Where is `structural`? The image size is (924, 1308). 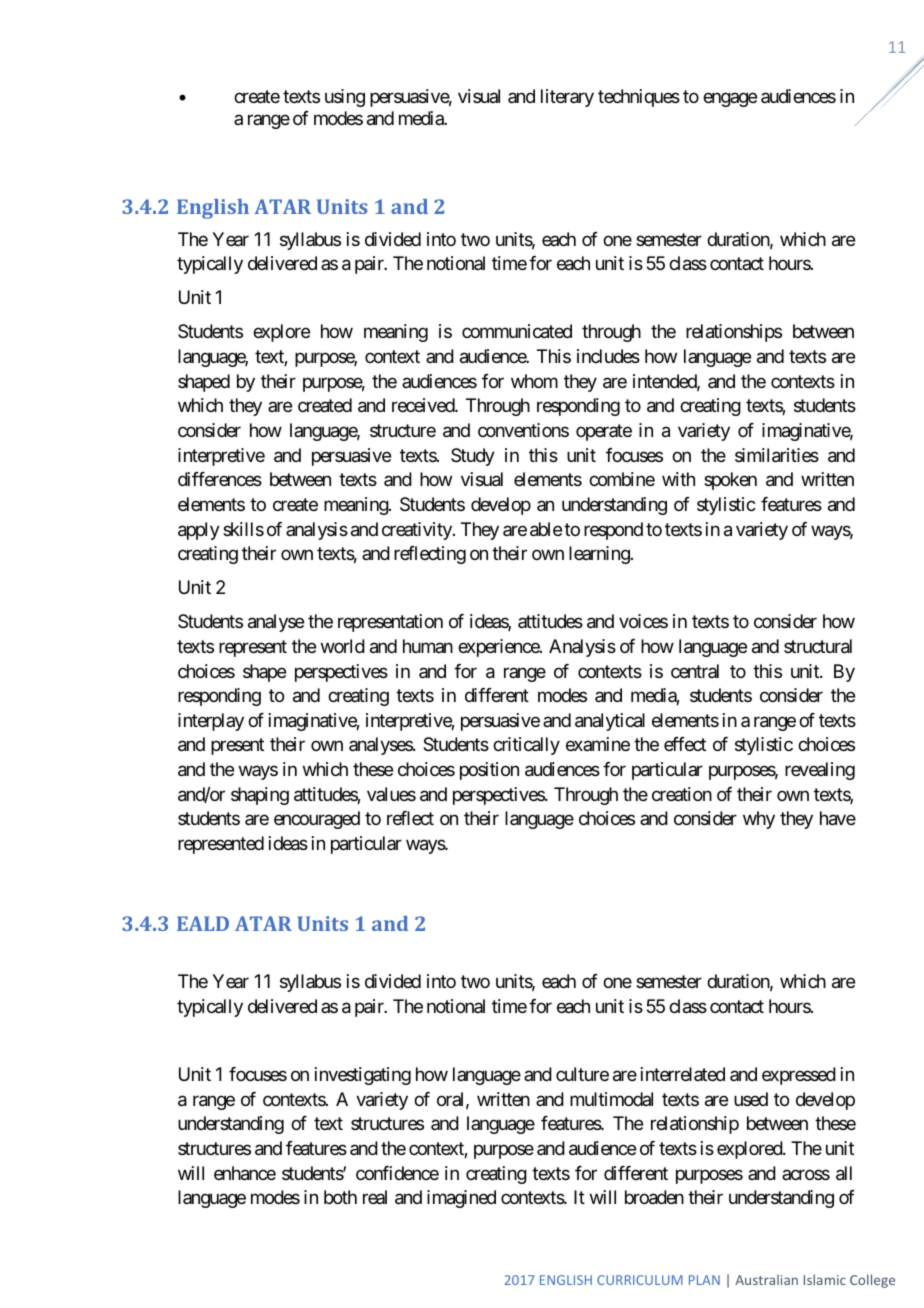
structural is located at coordinates (818, 646).
